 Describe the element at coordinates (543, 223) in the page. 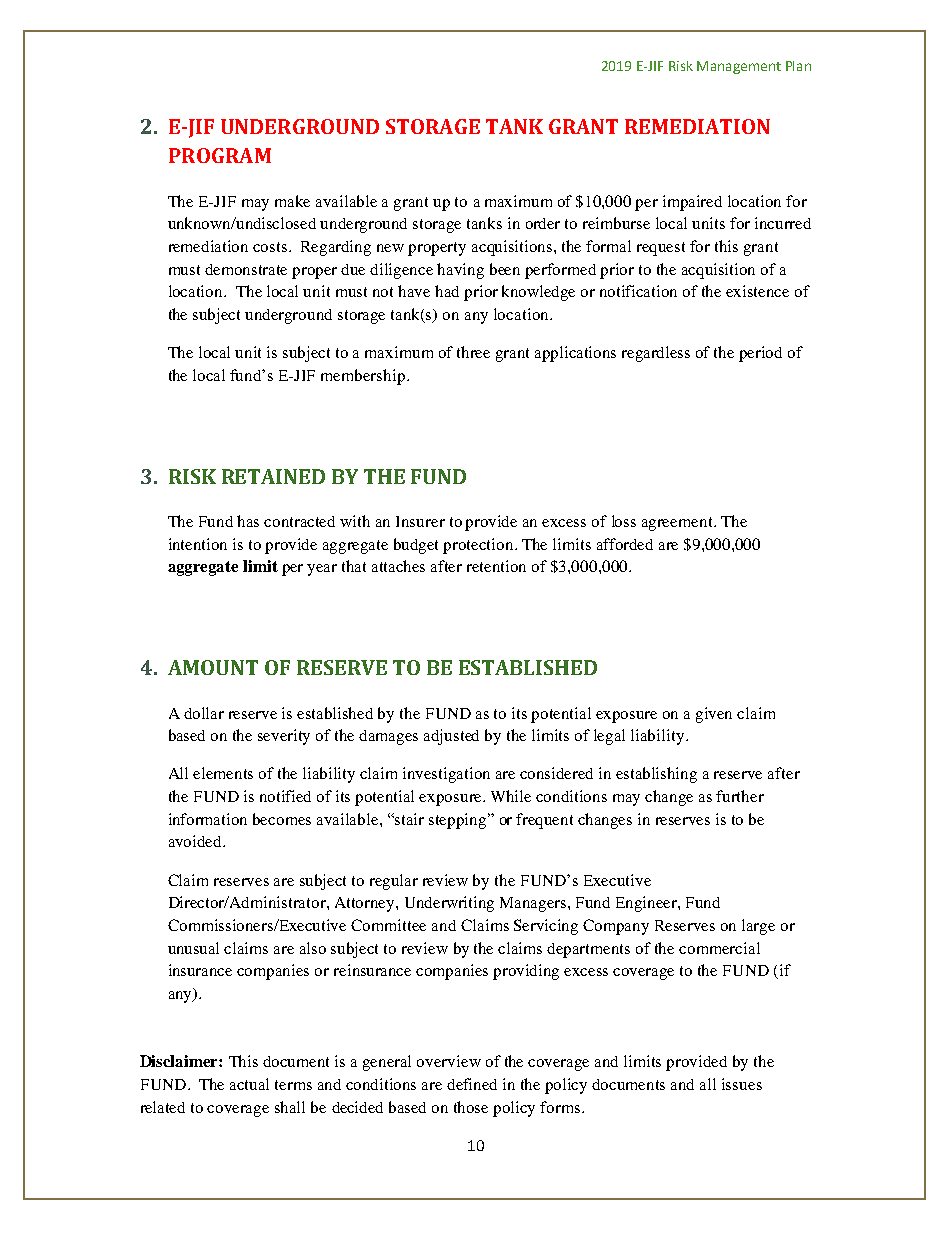

I see `order` at that location.
